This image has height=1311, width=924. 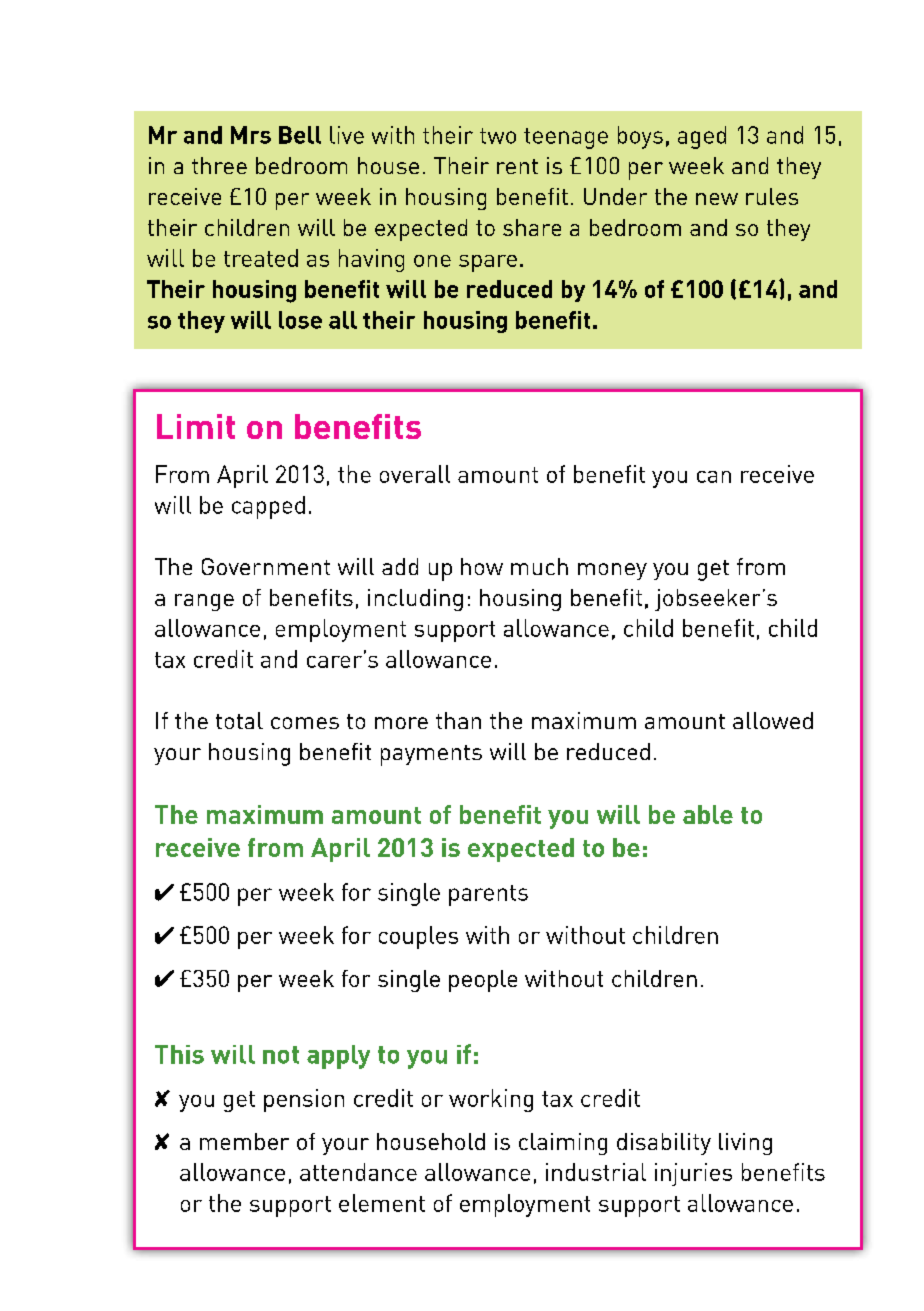 What do you see at coordinates (702, 137) in the image?
I see `aged` at bounding box center [702, 137].
